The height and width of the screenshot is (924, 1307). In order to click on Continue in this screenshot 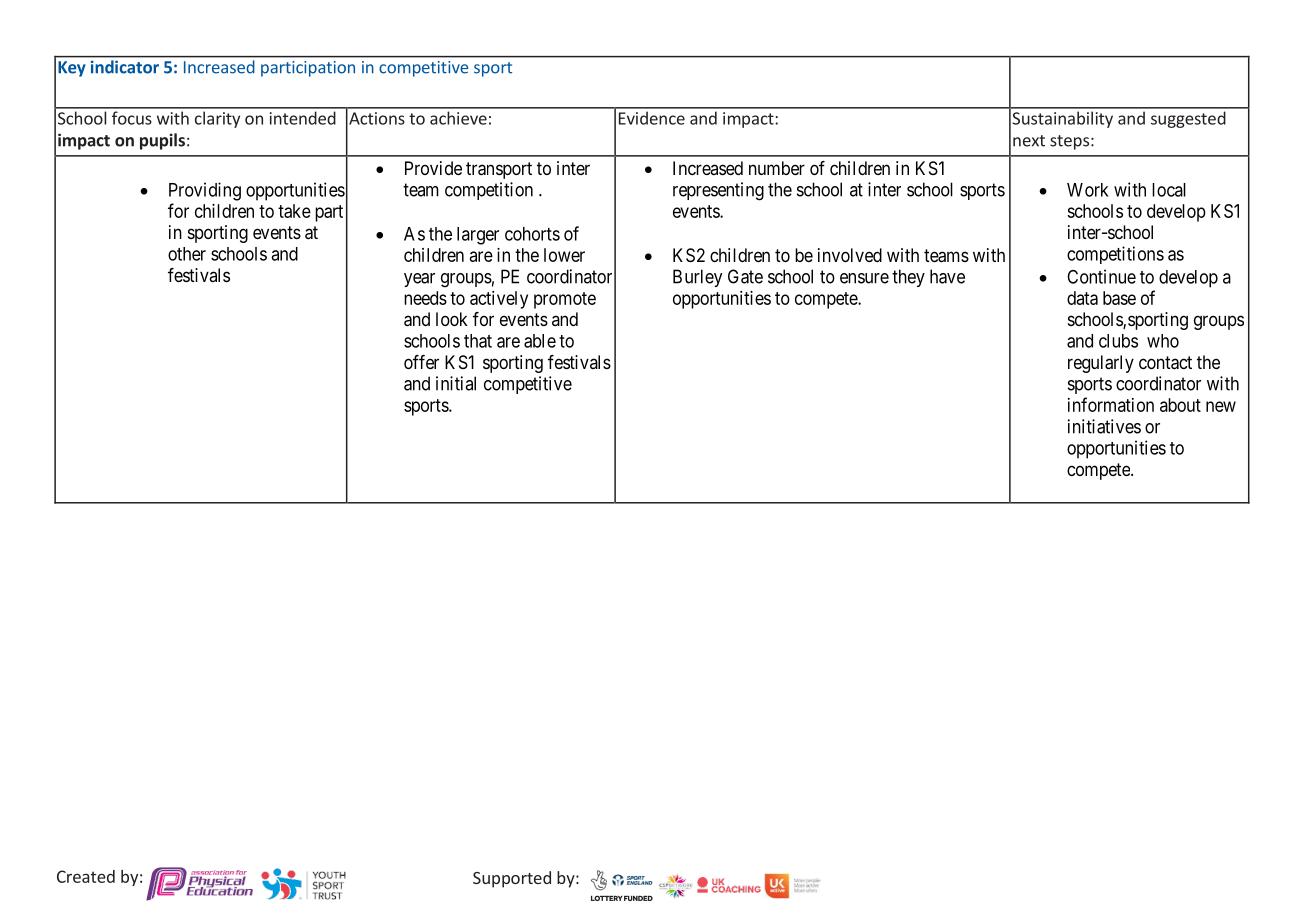, I will do `click(1101, 276)`.
